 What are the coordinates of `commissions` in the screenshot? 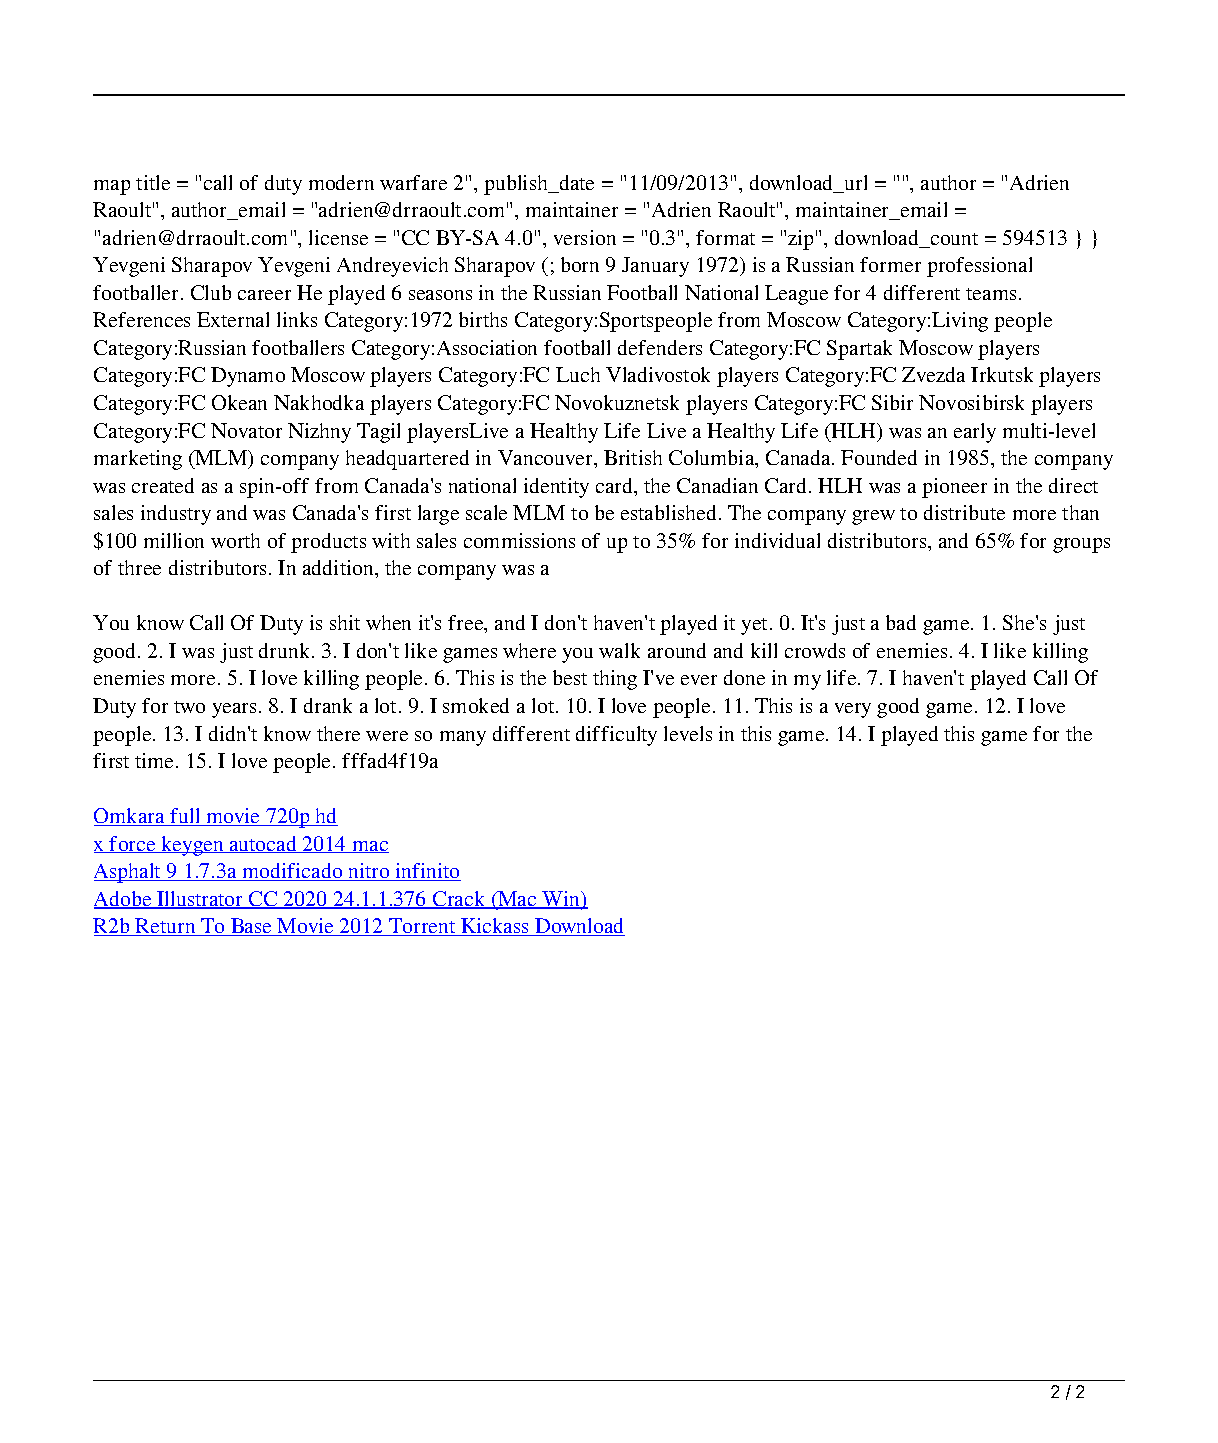 It's located at (519, 540).
